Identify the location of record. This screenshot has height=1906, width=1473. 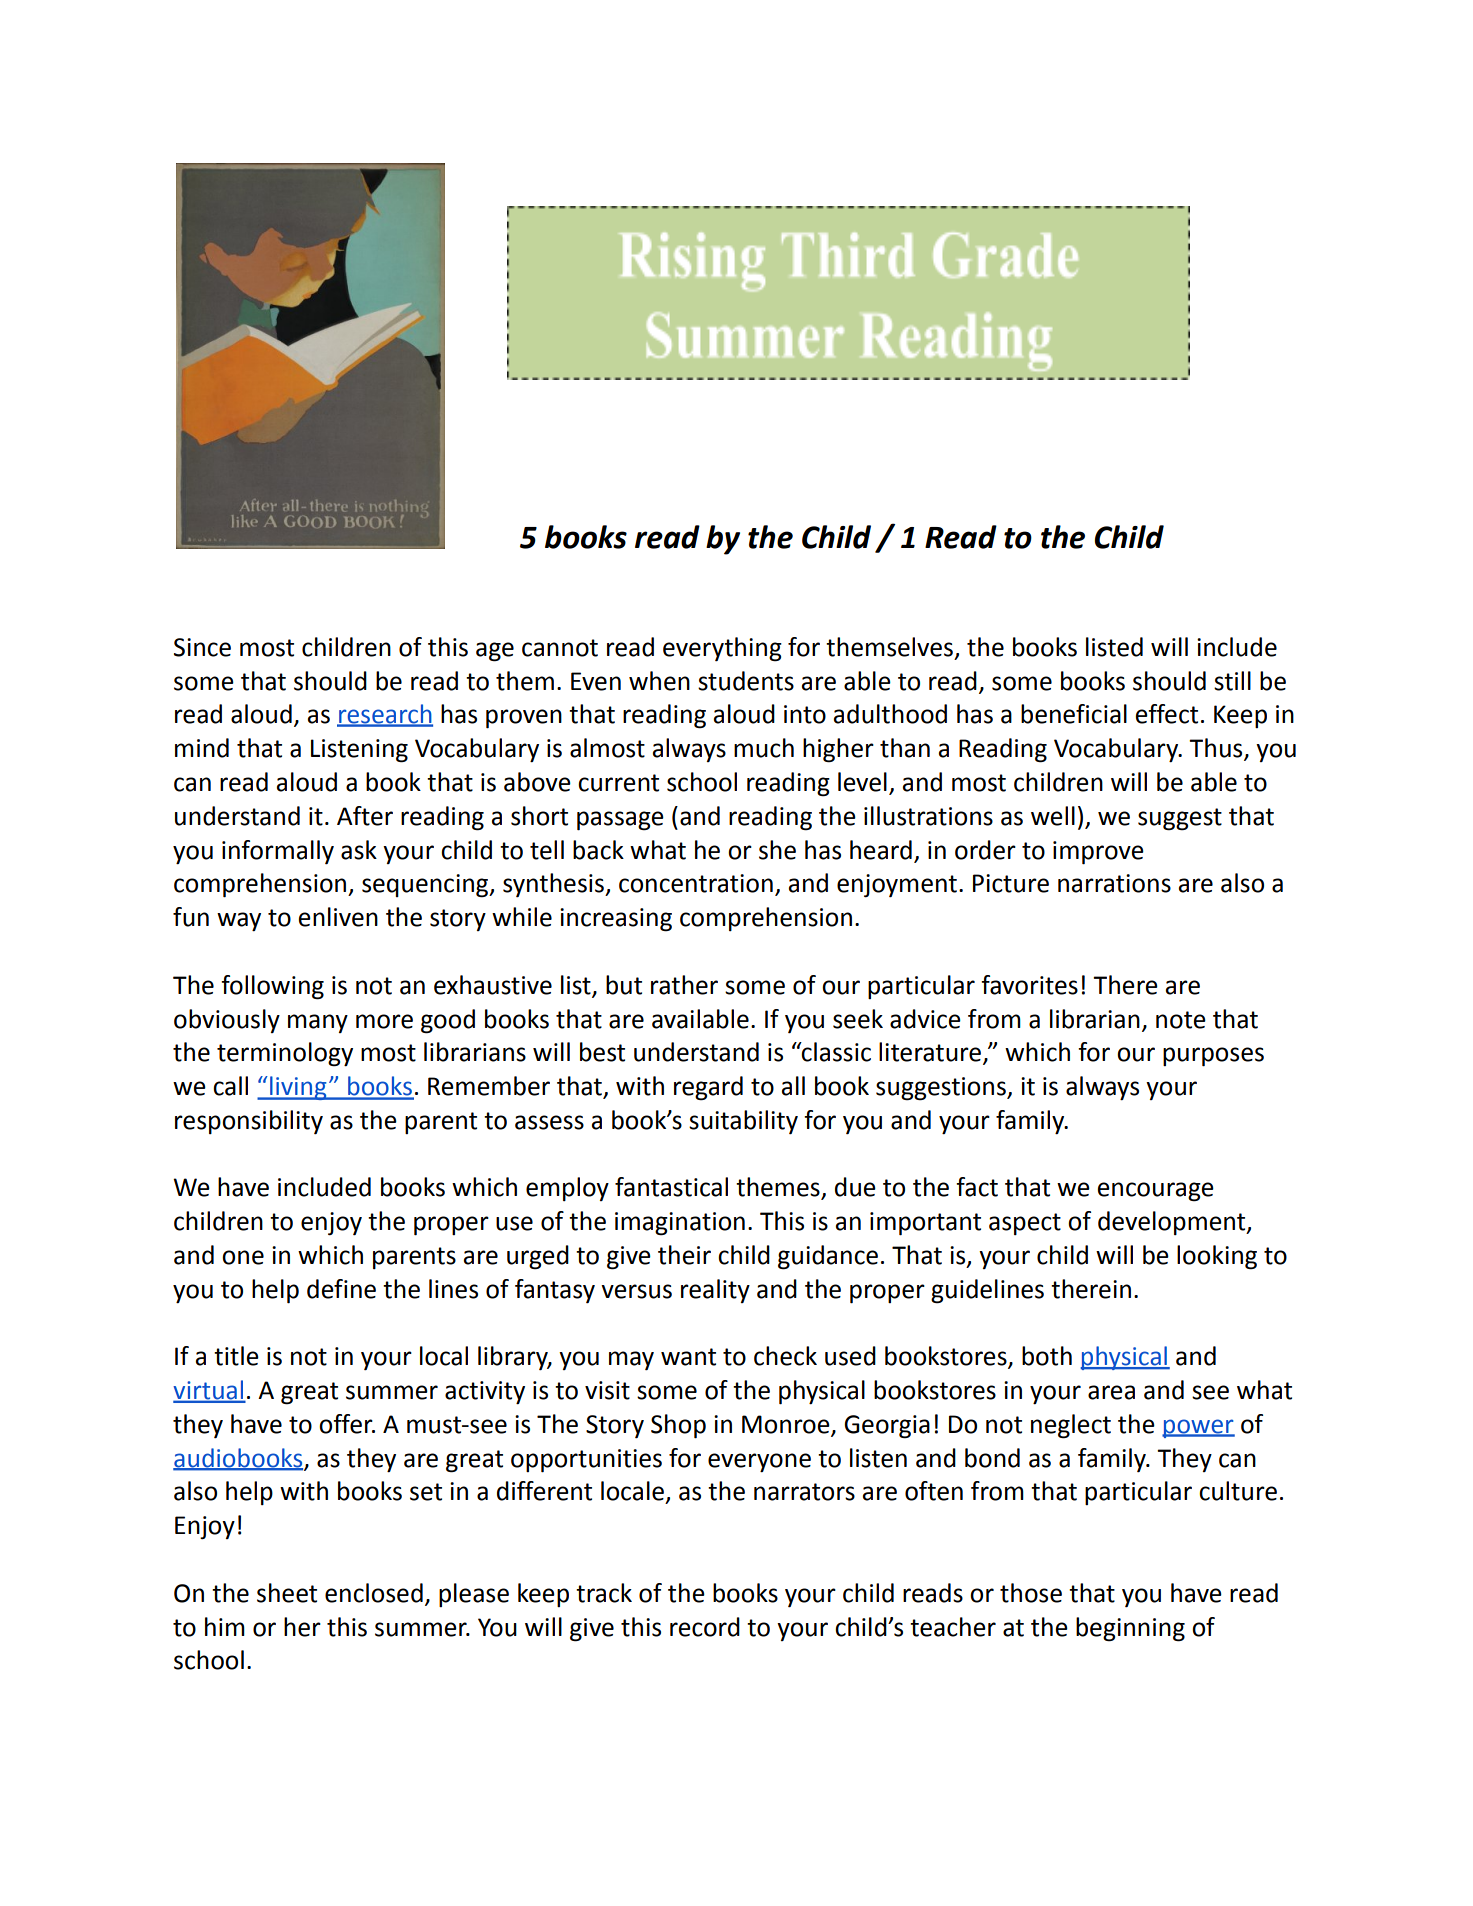
(705, 1627).
